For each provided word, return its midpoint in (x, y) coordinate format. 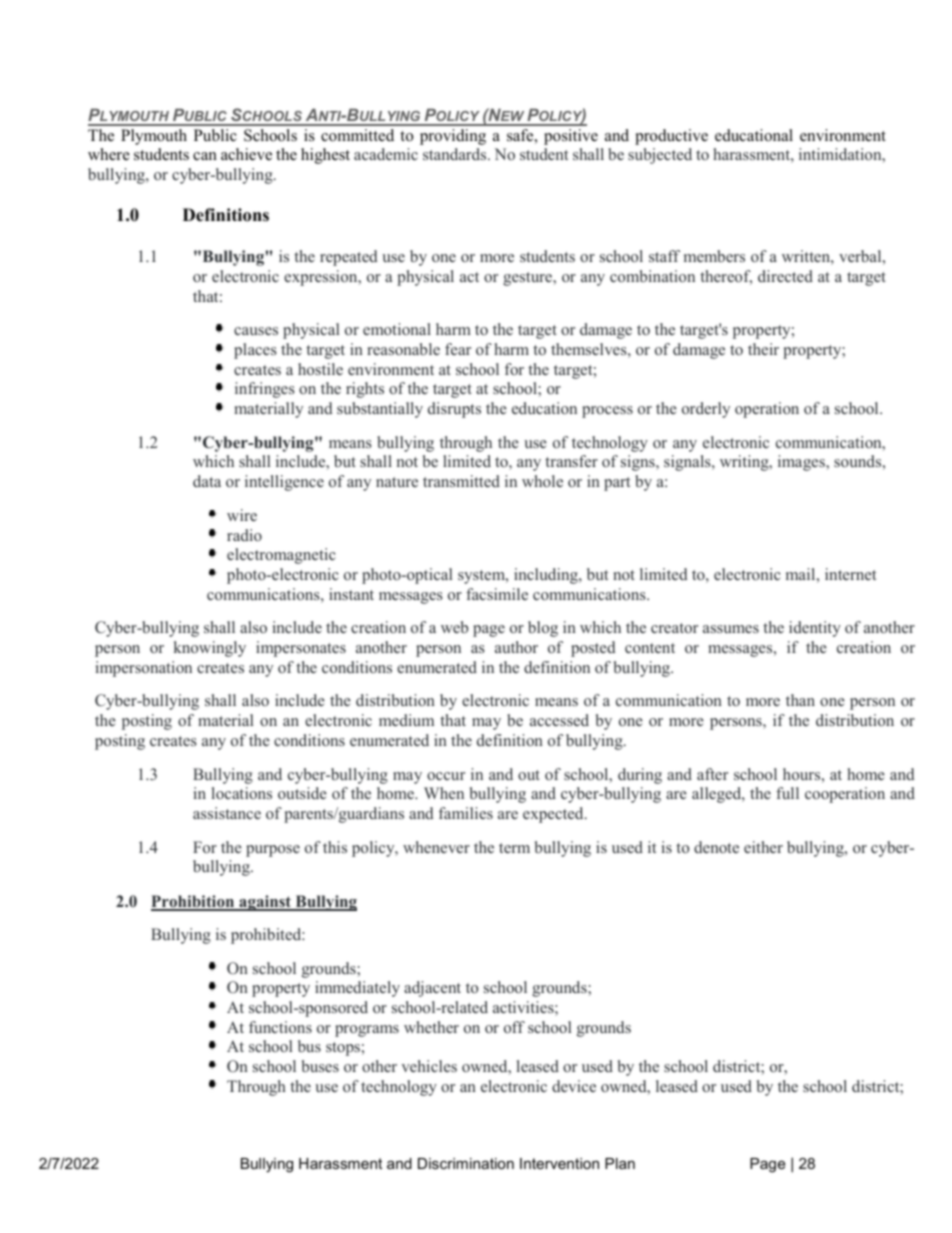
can (205, 156)
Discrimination (466, 1163)
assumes (731, 629)
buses (320, 1066)
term (514, 848)
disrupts (454, 410)
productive (671, 137)
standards (456, 154)
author (516, 647)
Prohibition (194, 902)
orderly (706, 410)
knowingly (210, 649)
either (763, 847)
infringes (265, 390)
